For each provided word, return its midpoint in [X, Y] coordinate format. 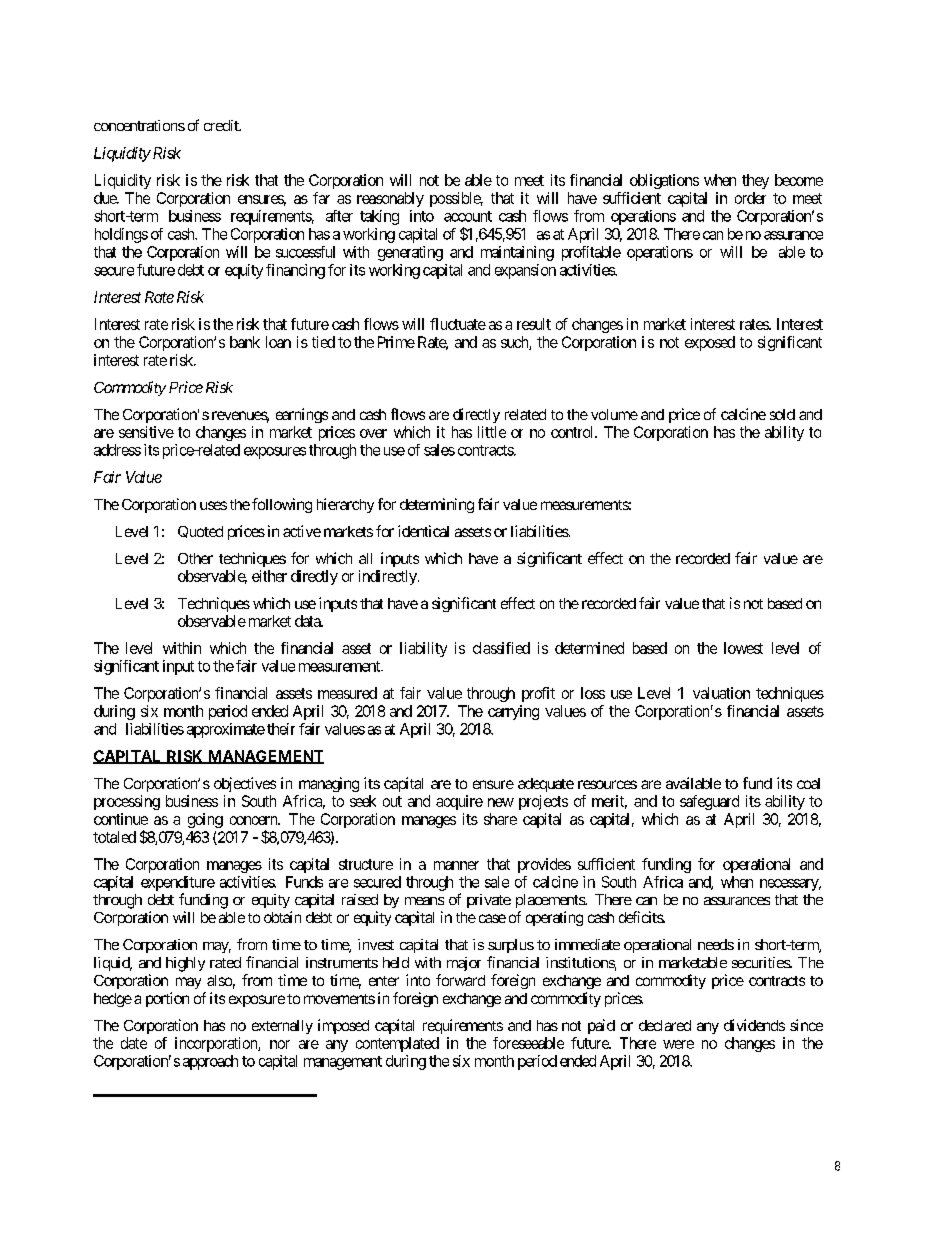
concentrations [139, 125]
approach [210, 1062]
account [468, 216]
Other [195, 558]
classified [501, 648]
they [755, 181]
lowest [743, 648]
